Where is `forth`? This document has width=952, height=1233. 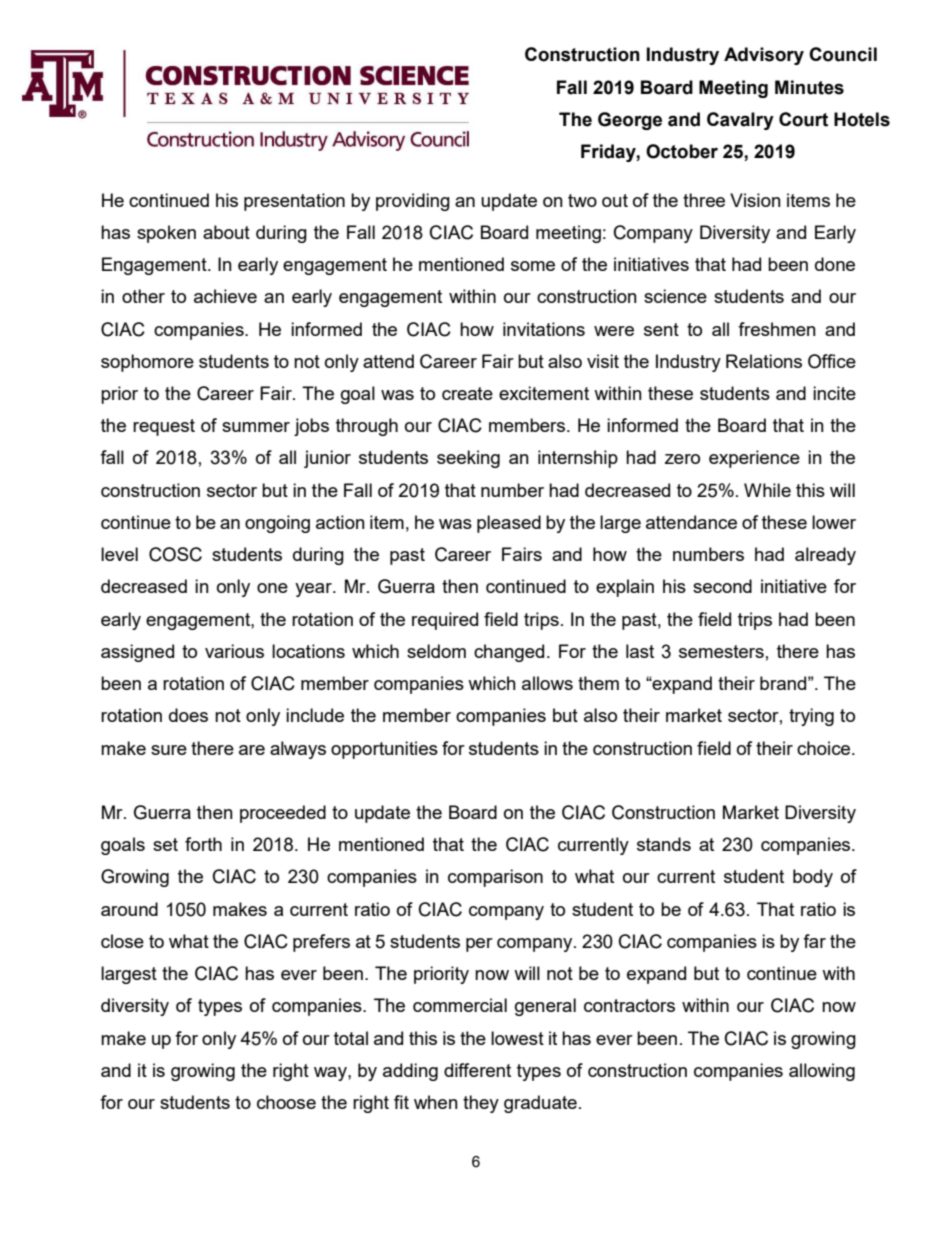 forth is located at coordinates (203, 844).
